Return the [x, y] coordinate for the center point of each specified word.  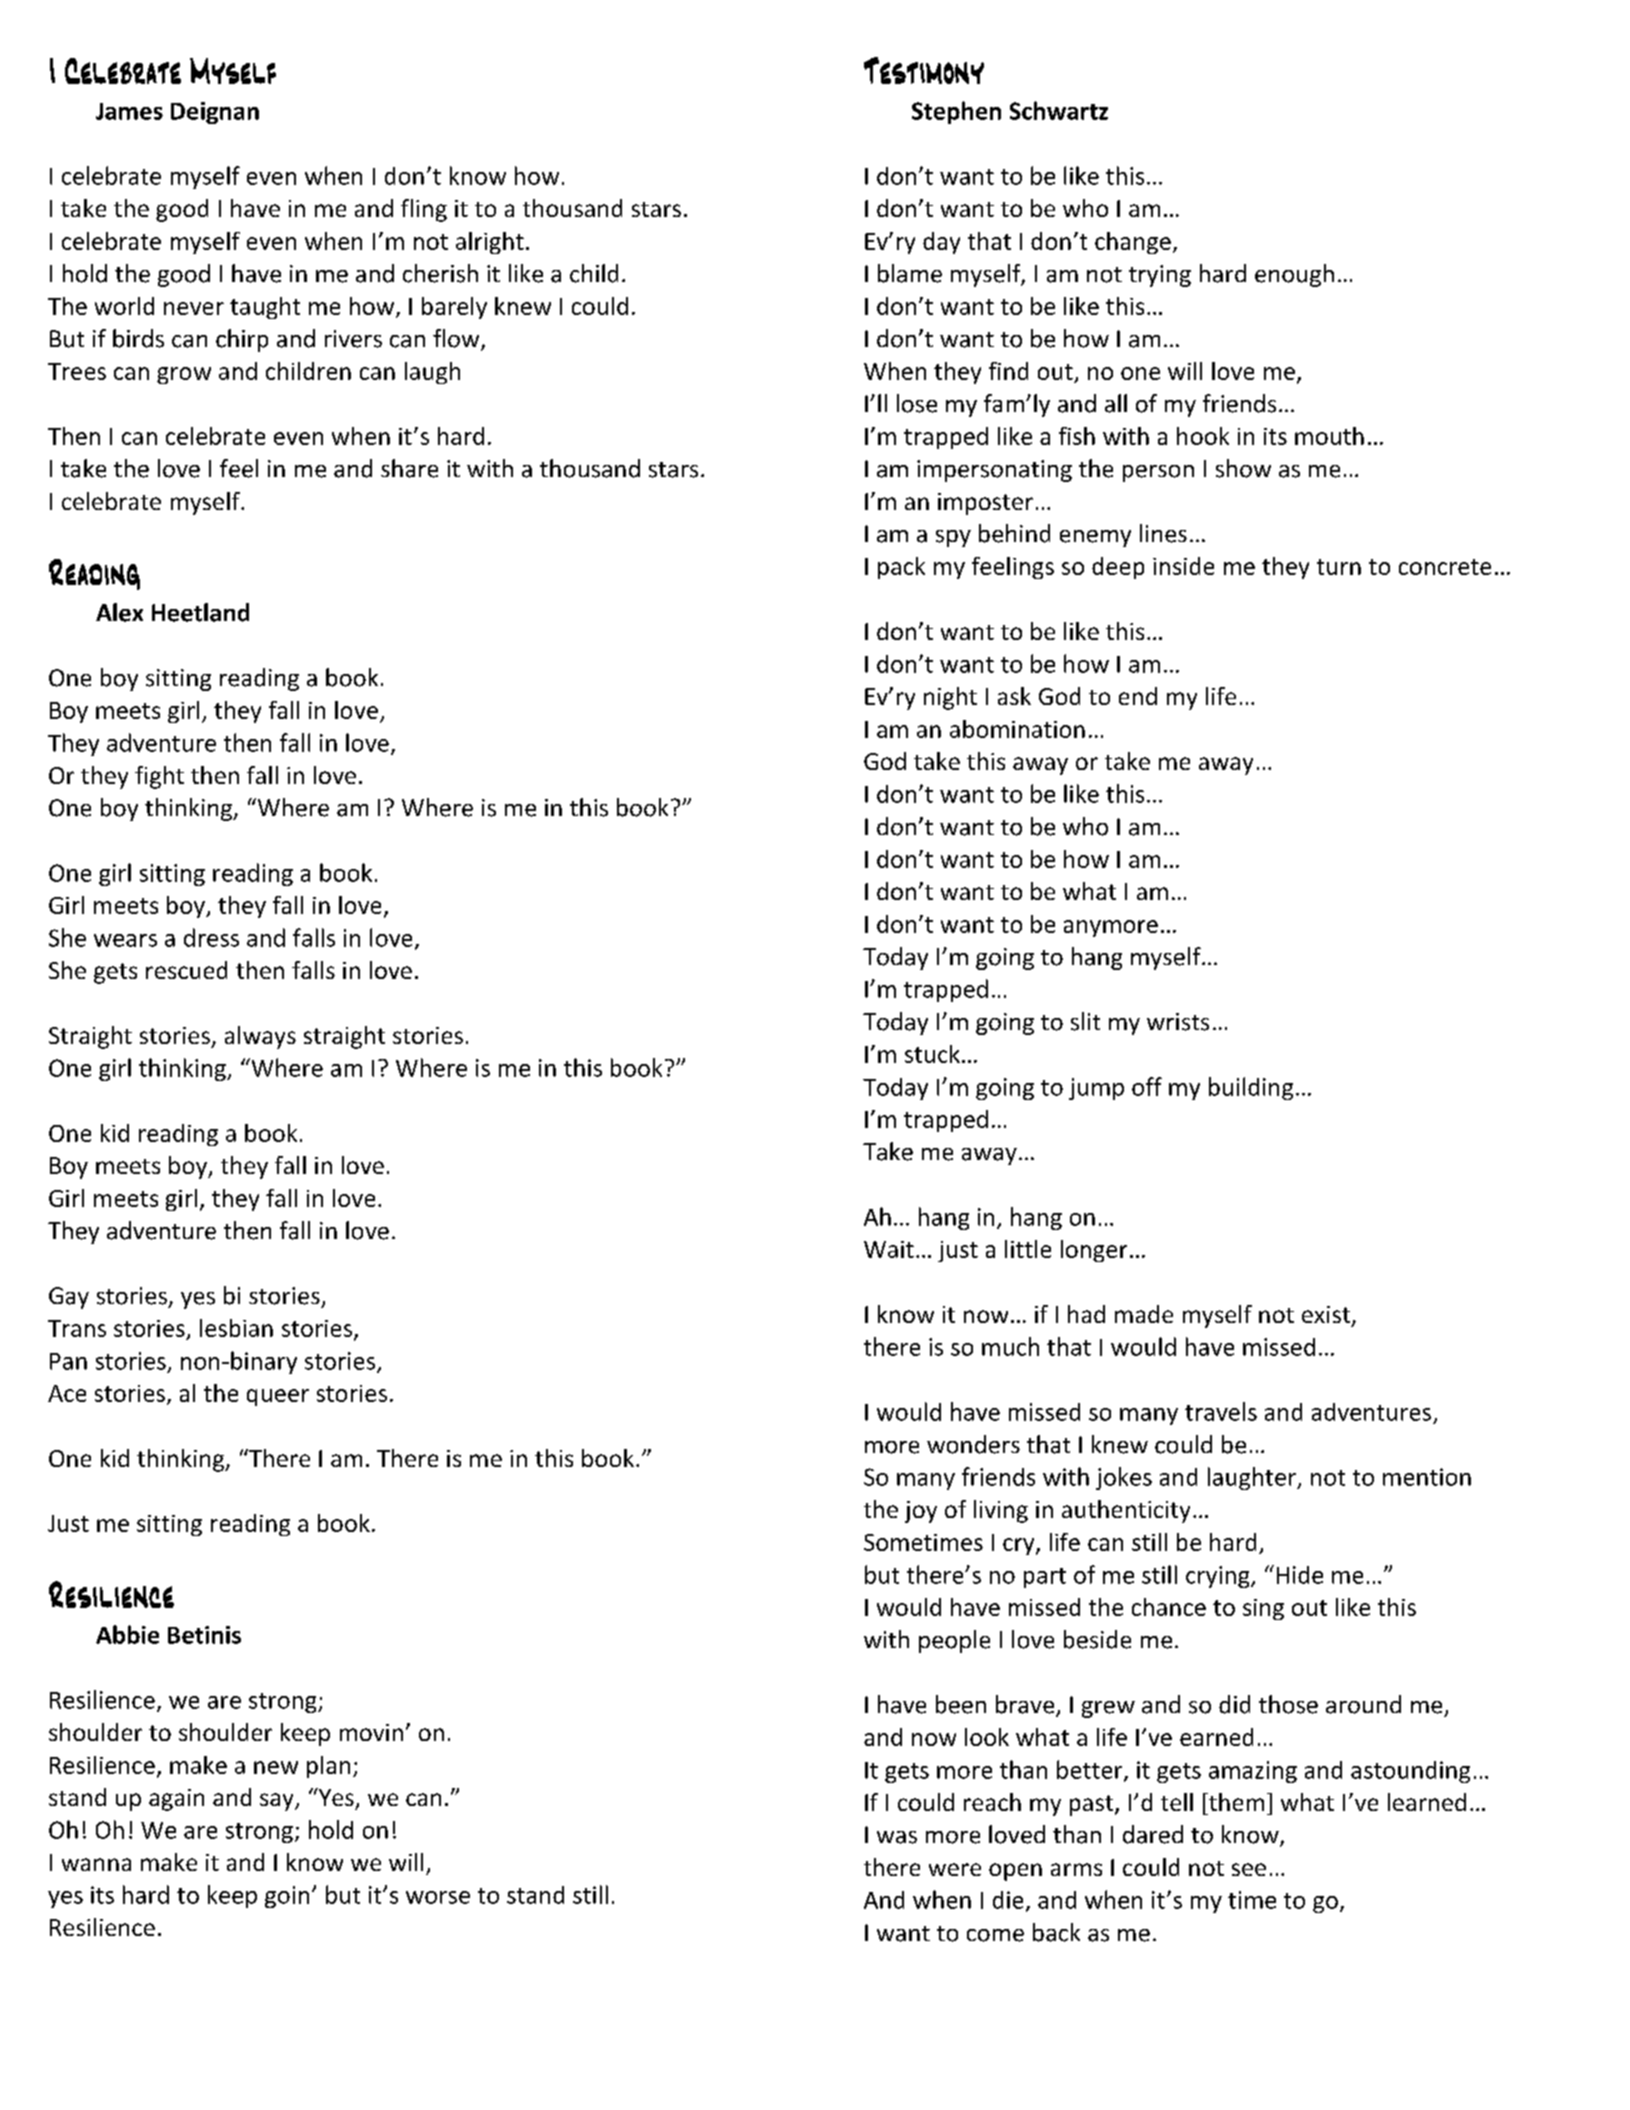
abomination [1017, 729]
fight [159, 777]
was [897, 1837]
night [950, 698]
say [278, 1802]
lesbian [236, 1328]
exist [1326, 1314]
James [129, 111]
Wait [889, 1249]
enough [1294, 275]
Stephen [956, 112]
